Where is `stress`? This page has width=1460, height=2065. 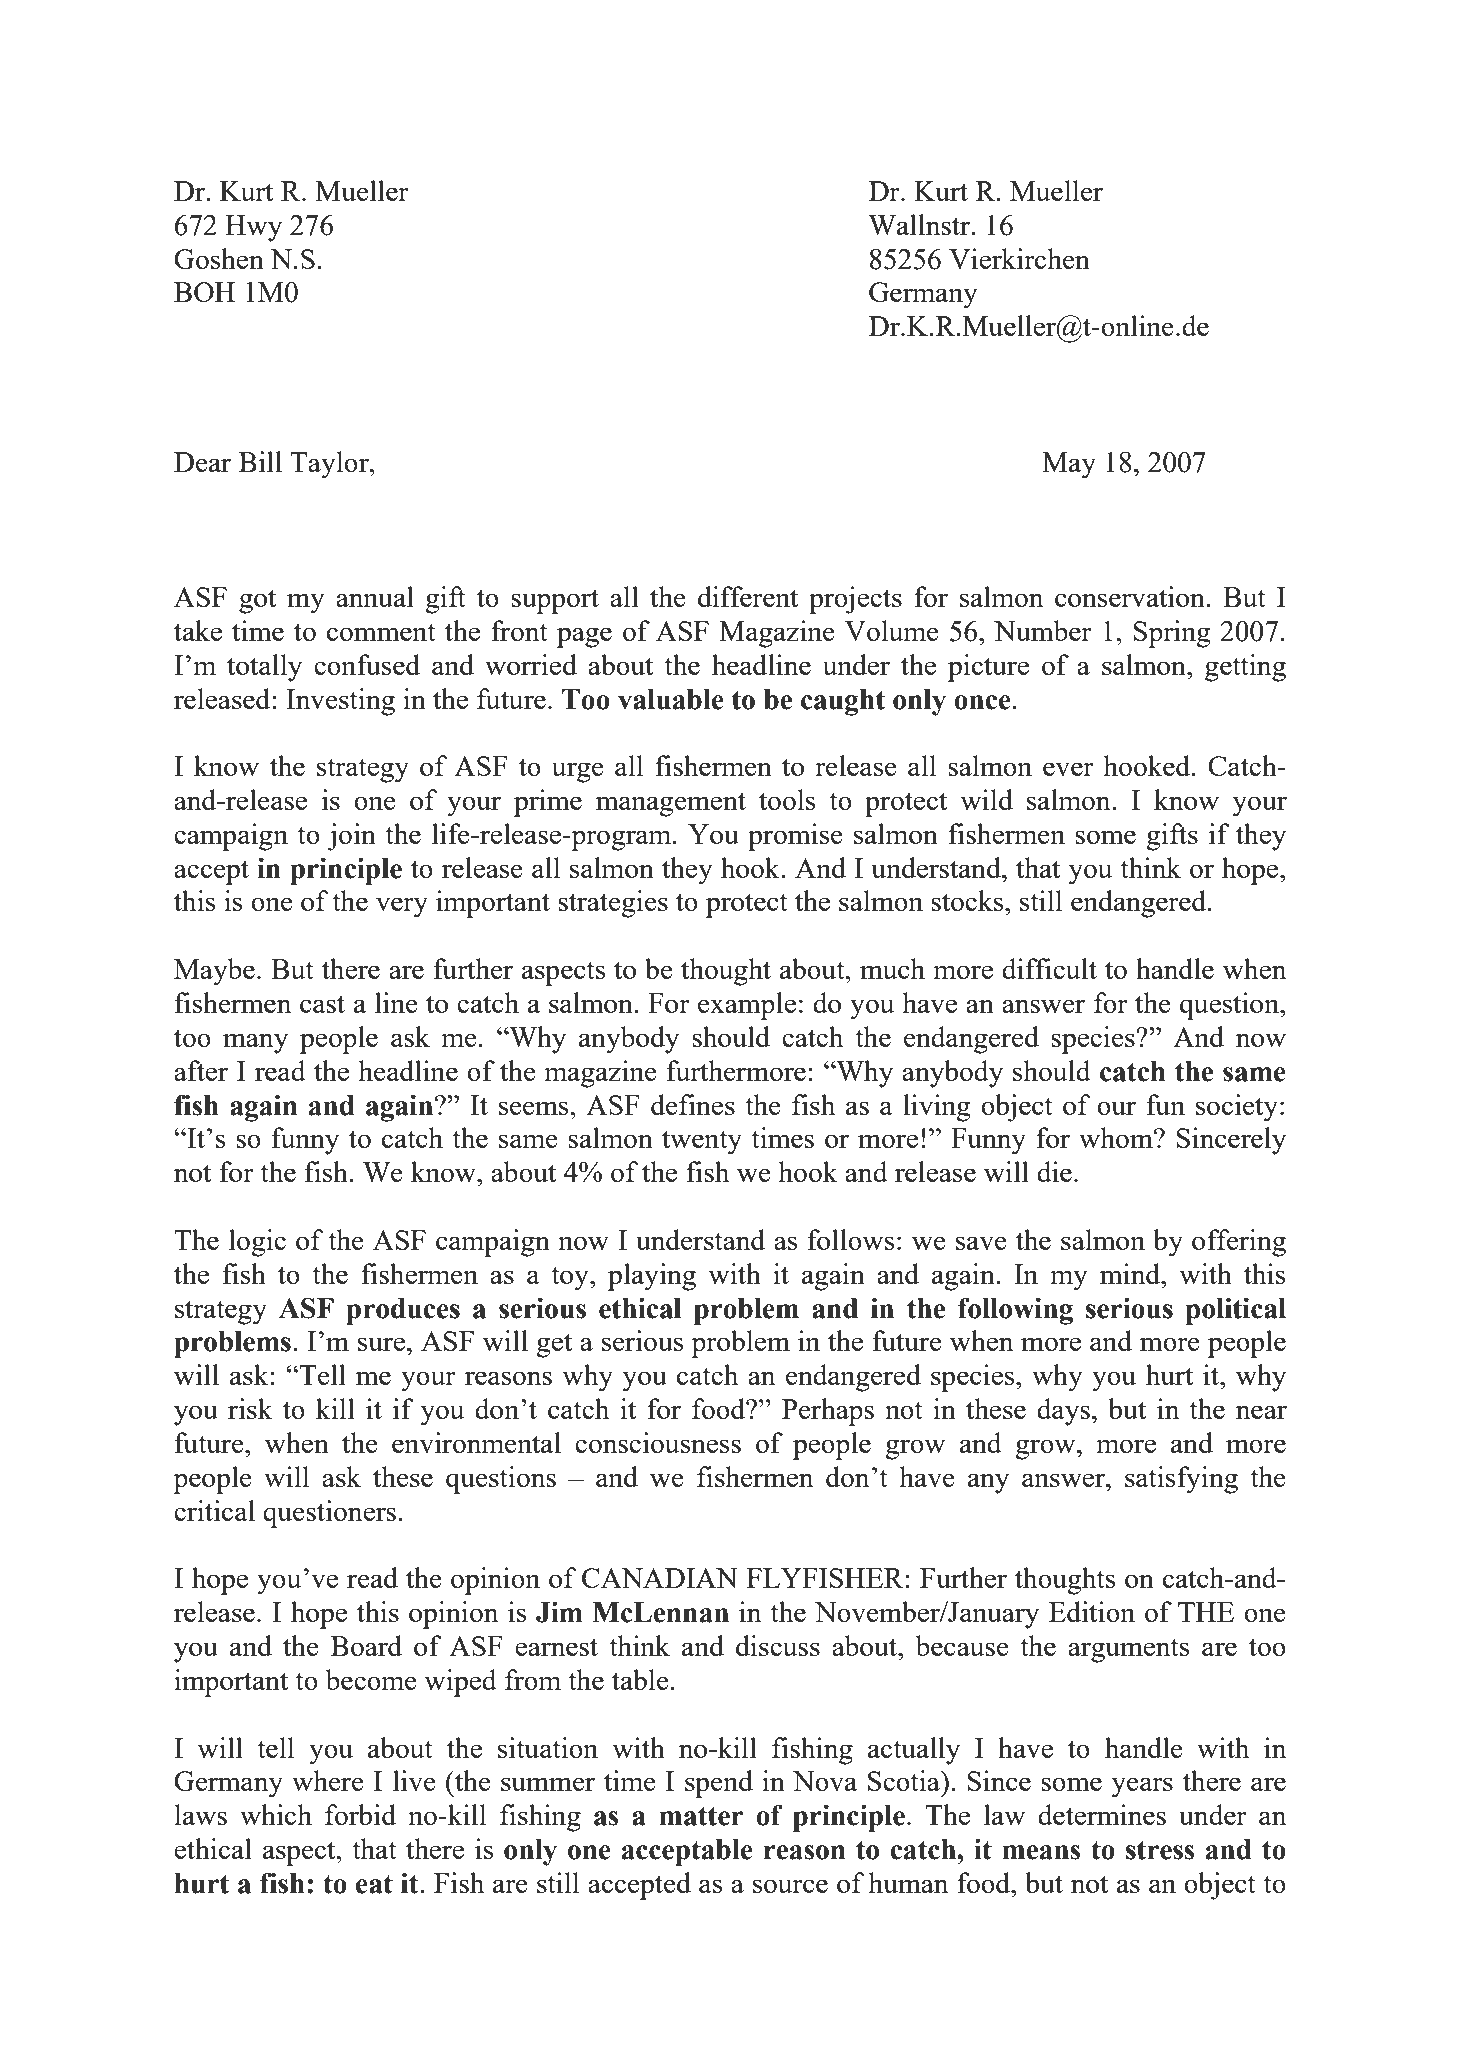
stress is located at coordinates (1160, 1850).
